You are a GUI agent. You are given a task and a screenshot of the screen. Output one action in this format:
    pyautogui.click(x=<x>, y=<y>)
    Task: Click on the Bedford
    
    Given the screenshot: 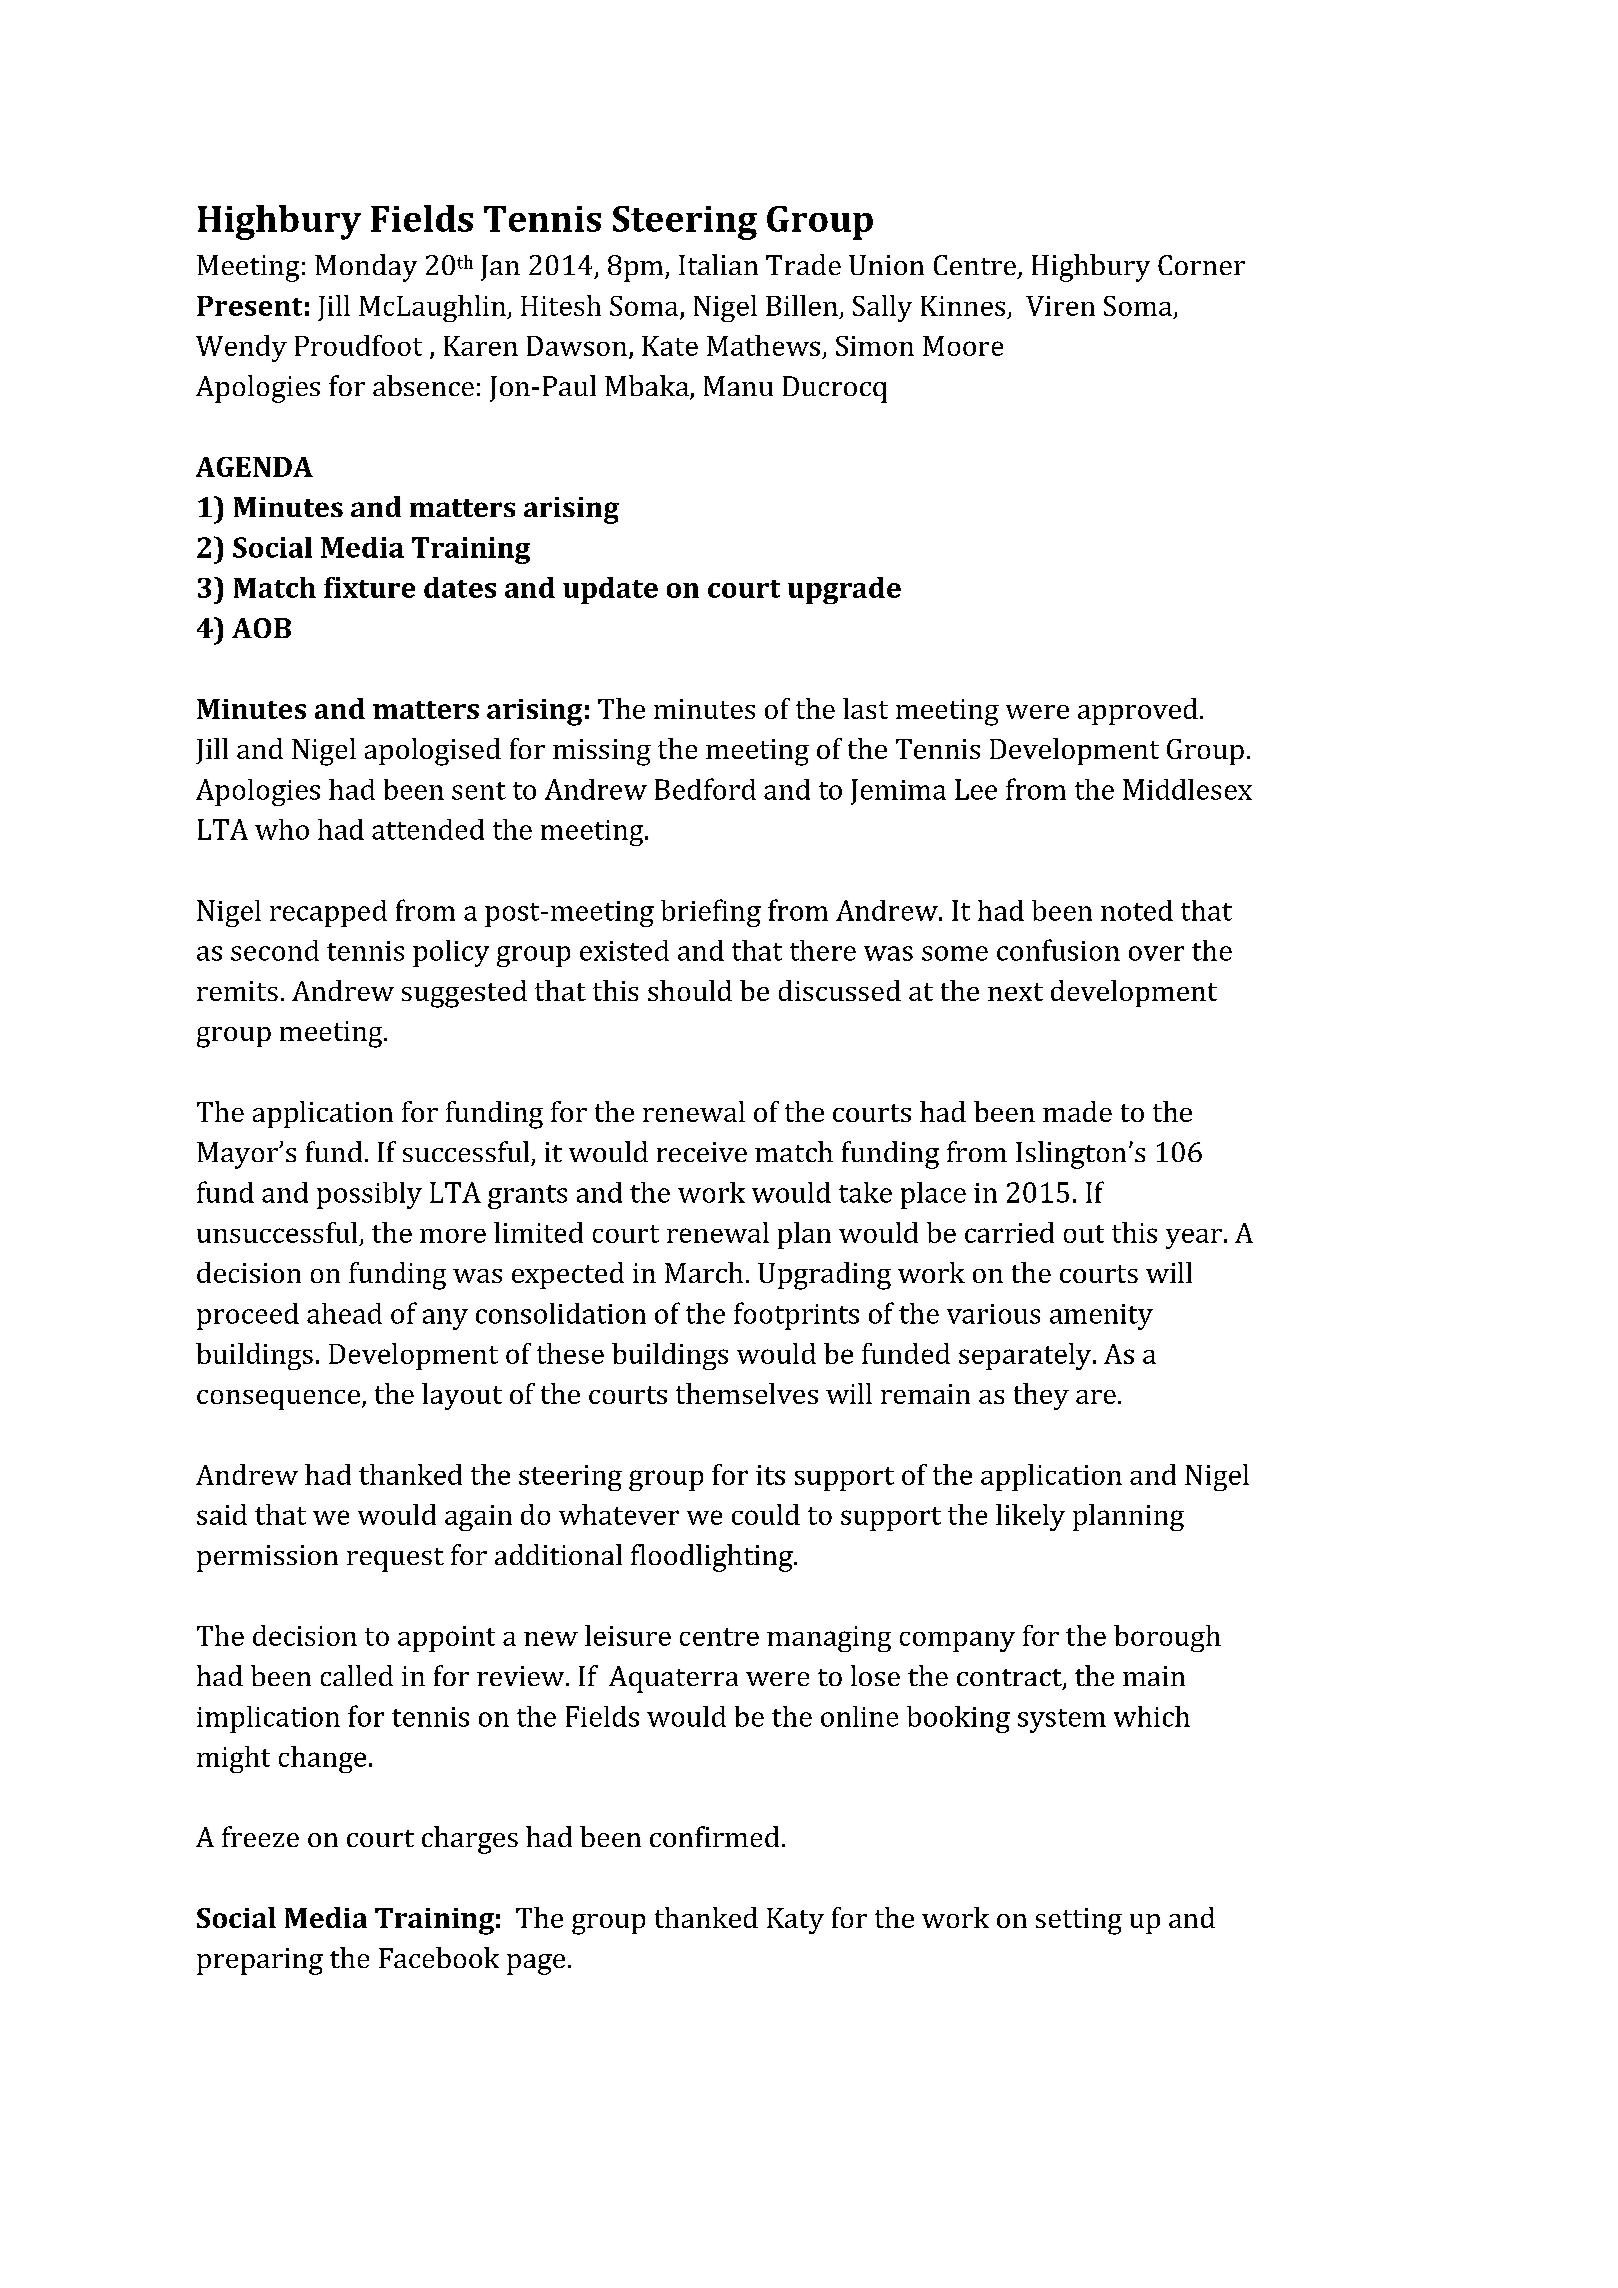 What is the action you would take?
    pyautogui.click(x=705, y=789)
